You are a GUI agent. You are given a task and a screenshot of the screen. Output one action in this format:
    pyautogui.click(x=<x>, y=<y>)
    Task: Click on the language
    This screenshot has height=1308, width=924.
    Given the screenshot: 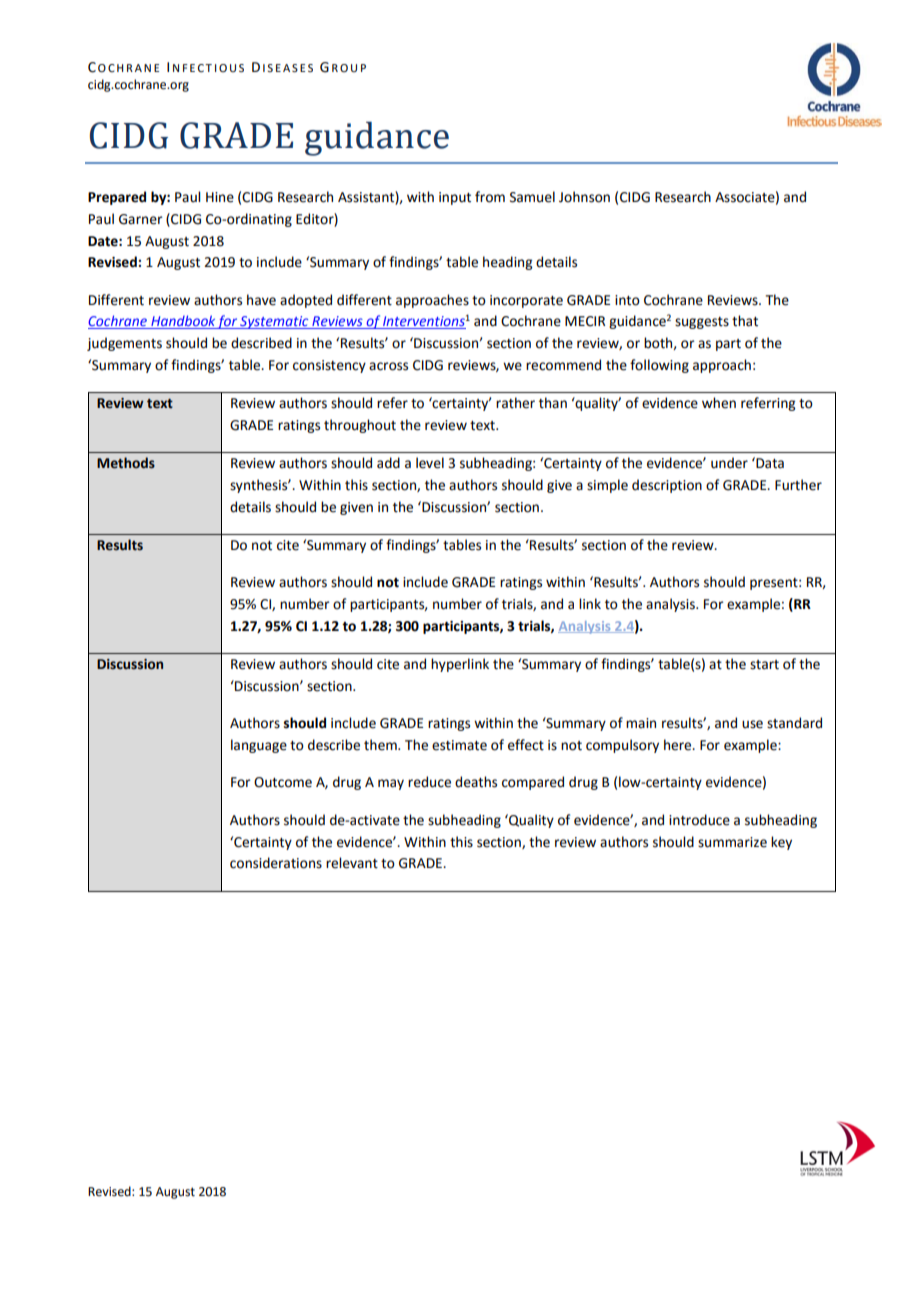 What is the action you would take?
    pyautogui.click(x=259, y=746)
